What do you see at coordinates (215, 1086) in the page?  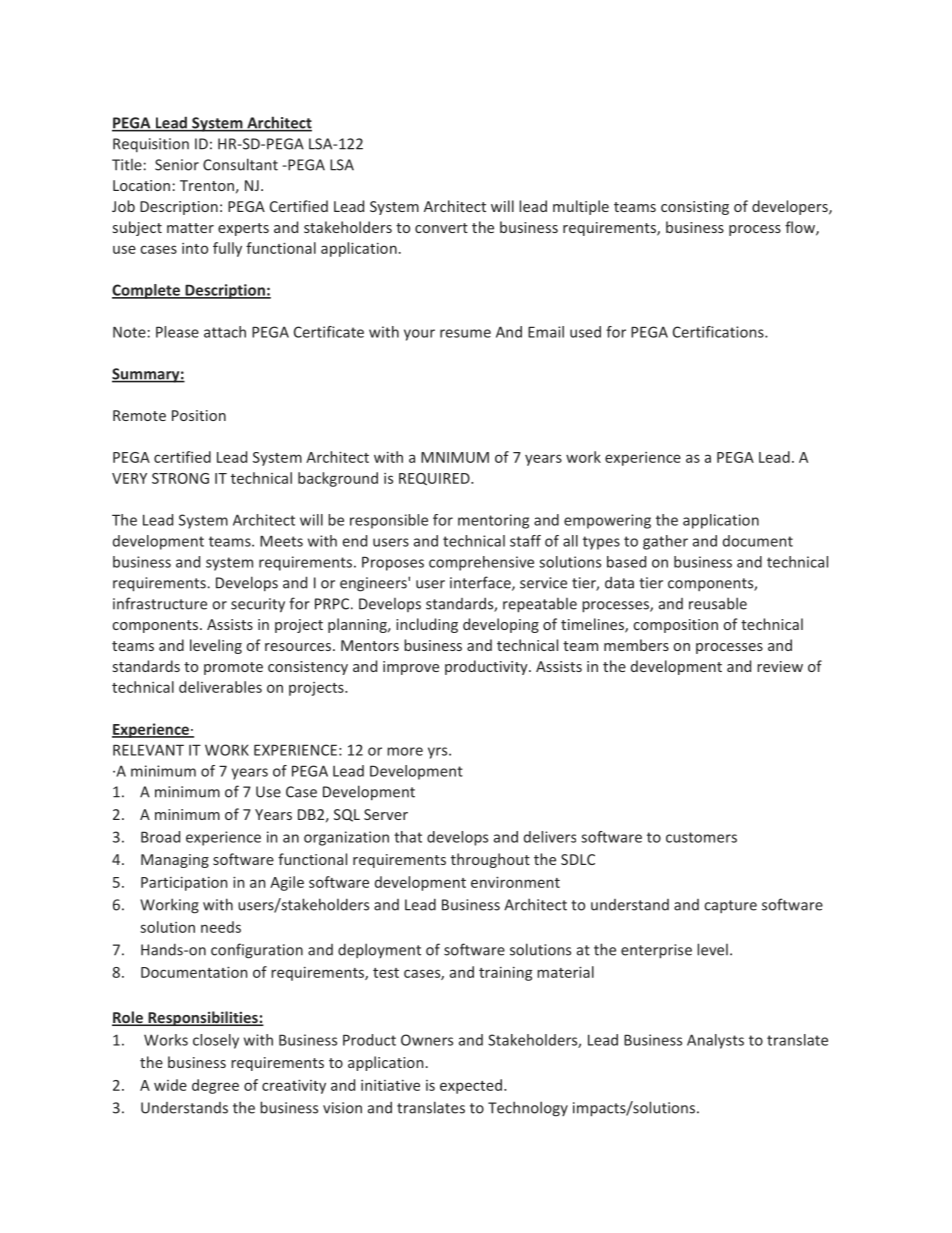 I see `degree` at bounding box center [215, 1086].
